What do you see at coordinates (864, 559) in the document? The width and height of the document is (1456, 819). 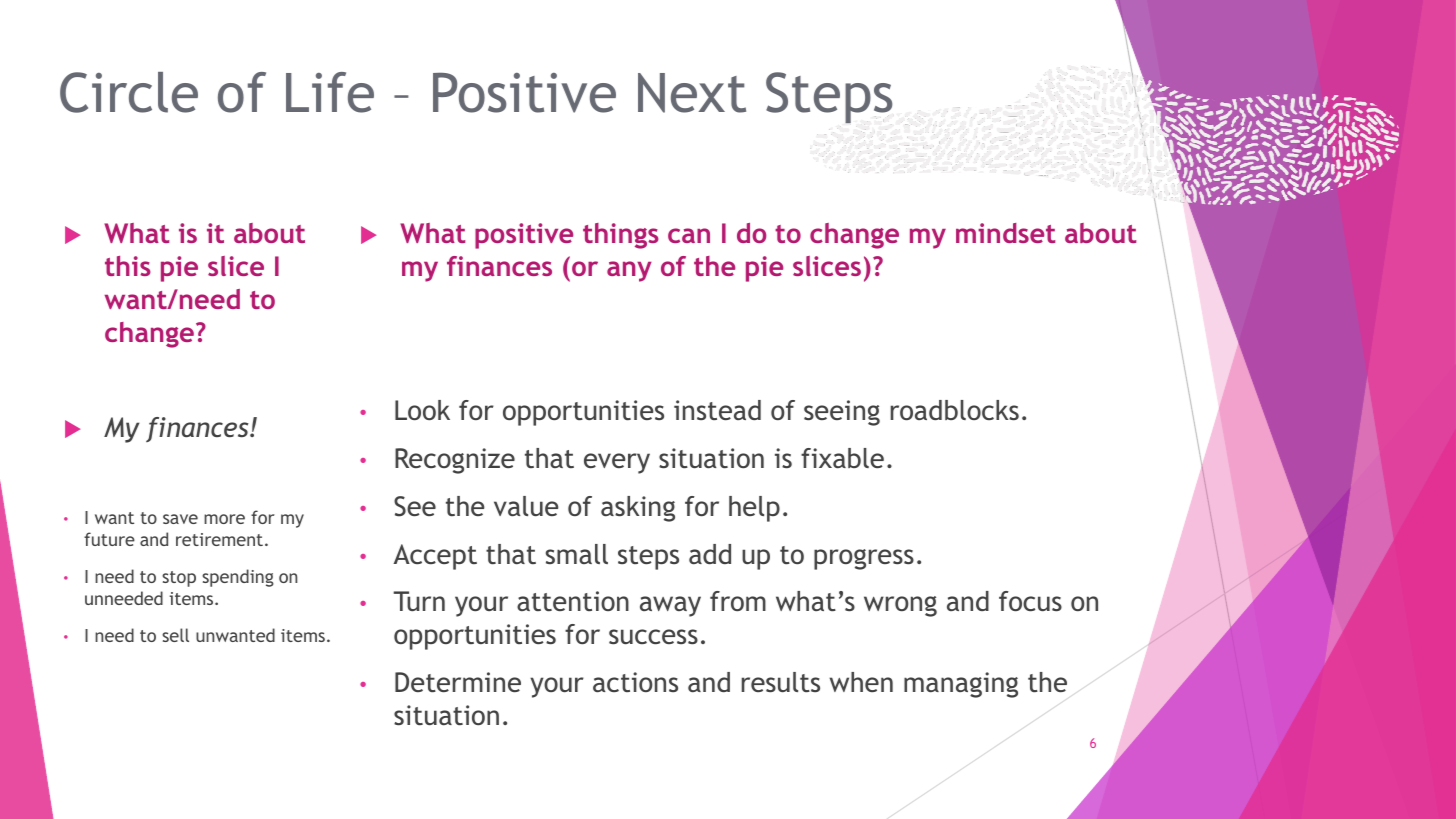 I see `progress` at bounding box center [864, 559].
